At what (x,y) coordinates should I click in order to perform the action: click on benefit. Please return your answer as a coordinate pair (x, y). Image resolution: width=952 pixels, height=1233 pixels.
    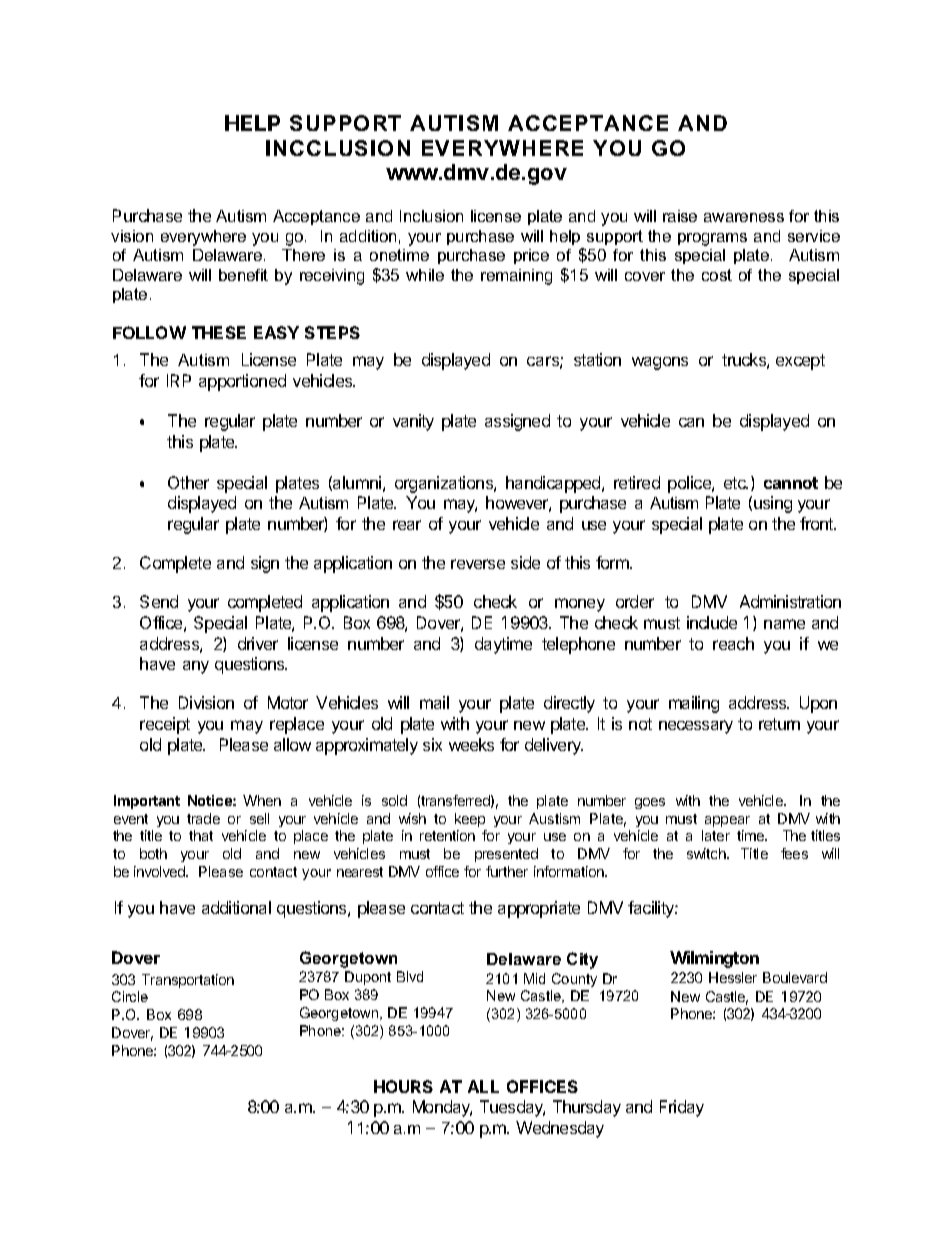
    Looking at the image, I should click on (243, 275).
